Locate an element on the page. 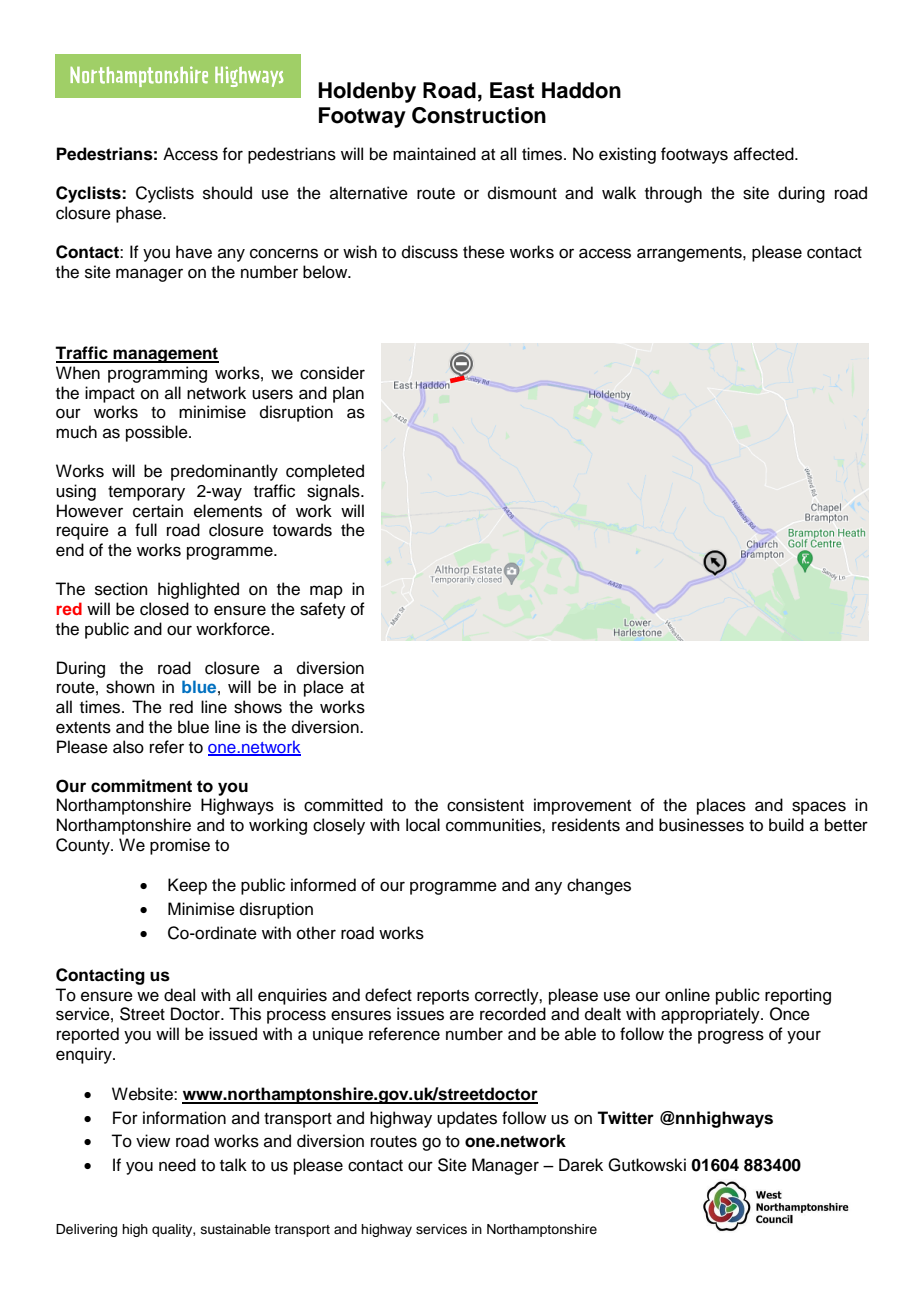 The height and width of the image is (1308, 924). affected is located at coordinates (765, 154).
